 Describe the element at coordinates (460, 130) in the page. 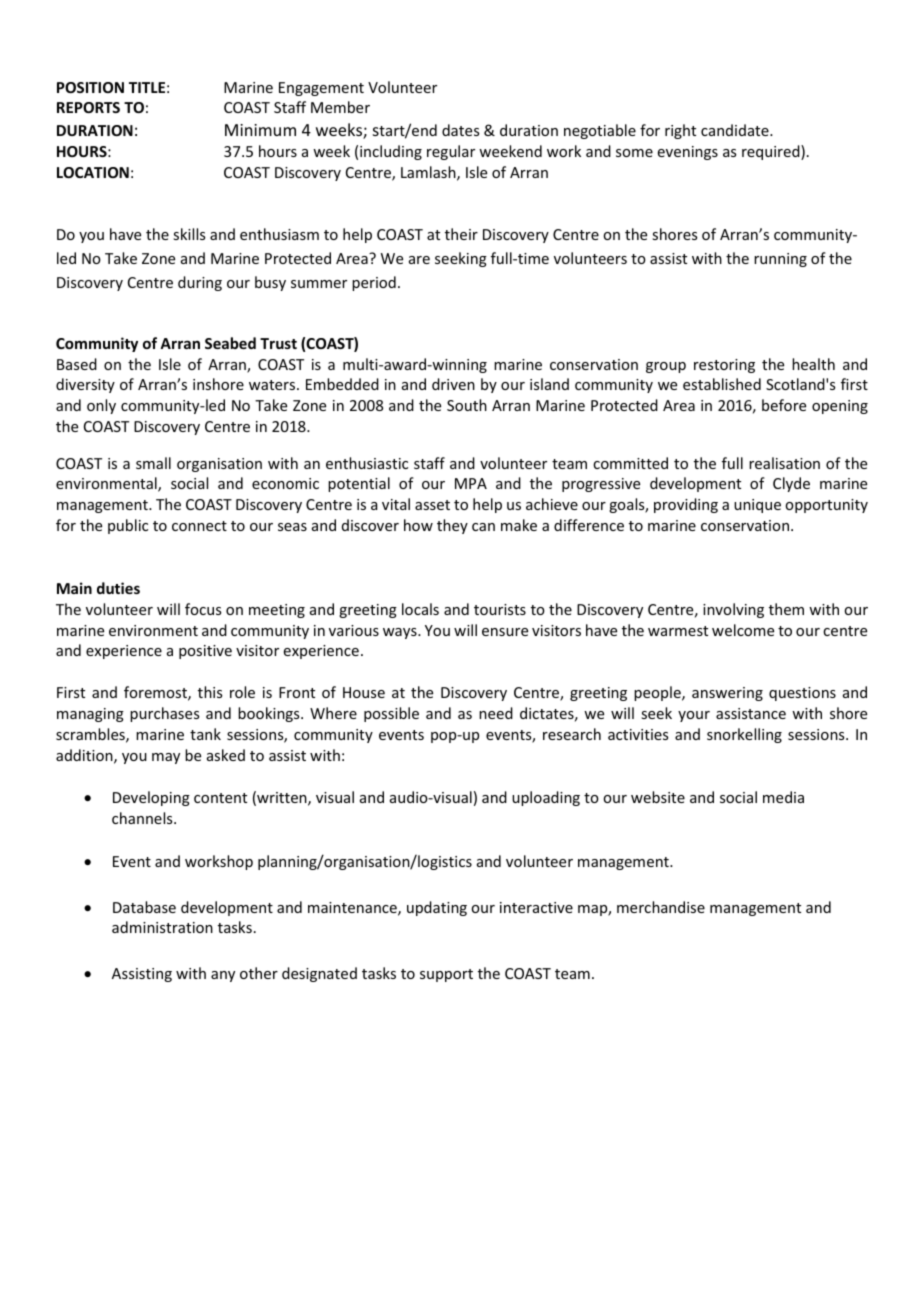

I see `dates` at that location.
